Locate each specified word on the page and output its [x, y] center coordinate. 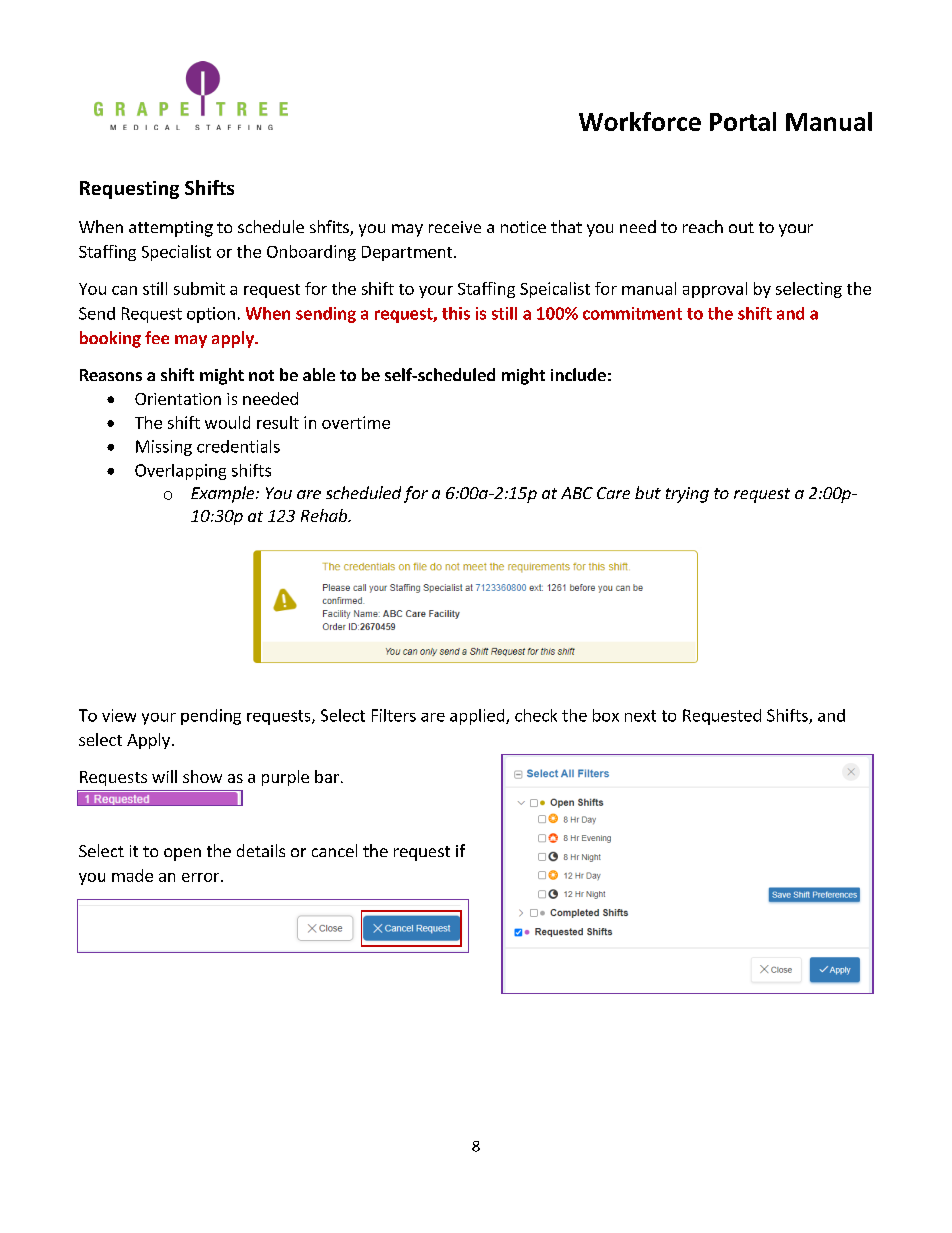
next [640, 716]
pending [211, 717]
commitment [632, 313]
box [606, 715]
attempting [171, 229]
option [211, 315]
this [456, 313]
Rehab [325, 515]
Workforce [640, 121]
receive [455, 227]
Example [224, 494]
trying [687, 495]
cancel [334, 850]
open [182, 854]
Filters [394, 715]
